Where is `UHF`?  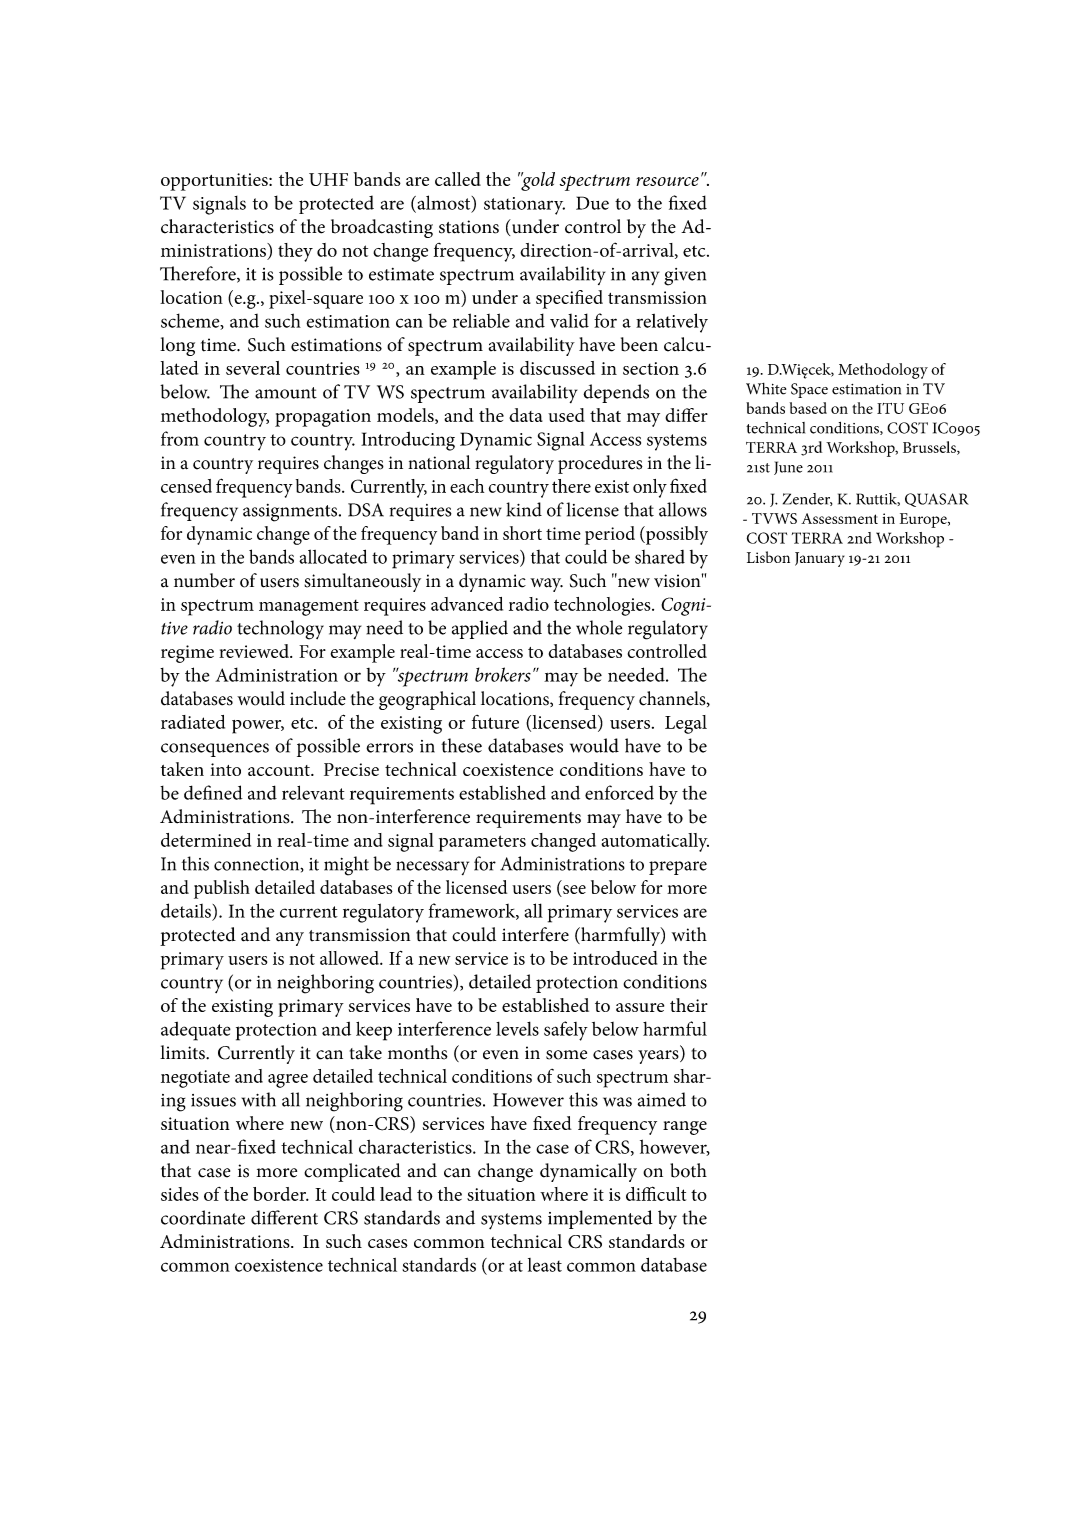 UHF is located at coordinates (328, 179).
